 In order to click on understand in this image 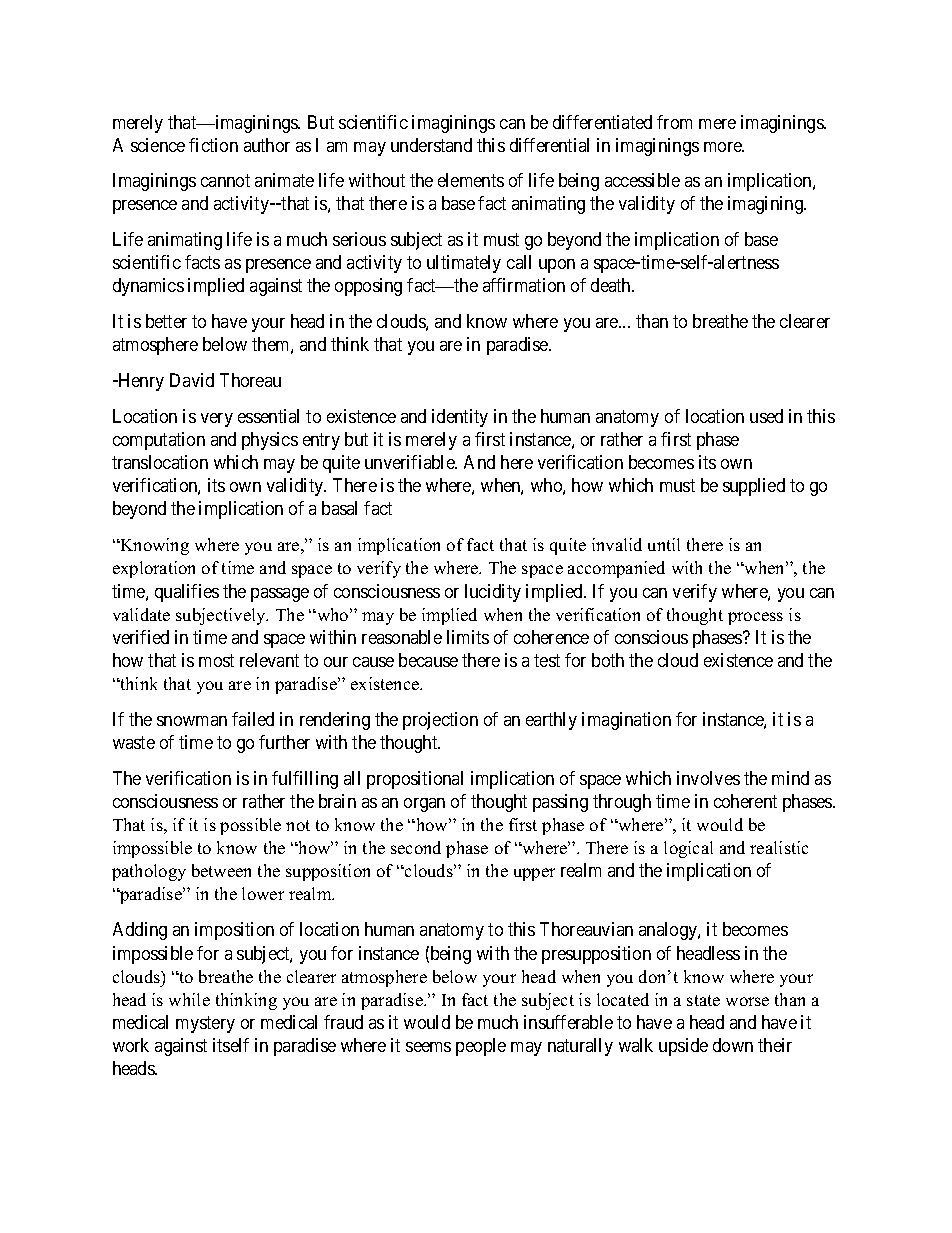, I will do `click(431, 145)`.
